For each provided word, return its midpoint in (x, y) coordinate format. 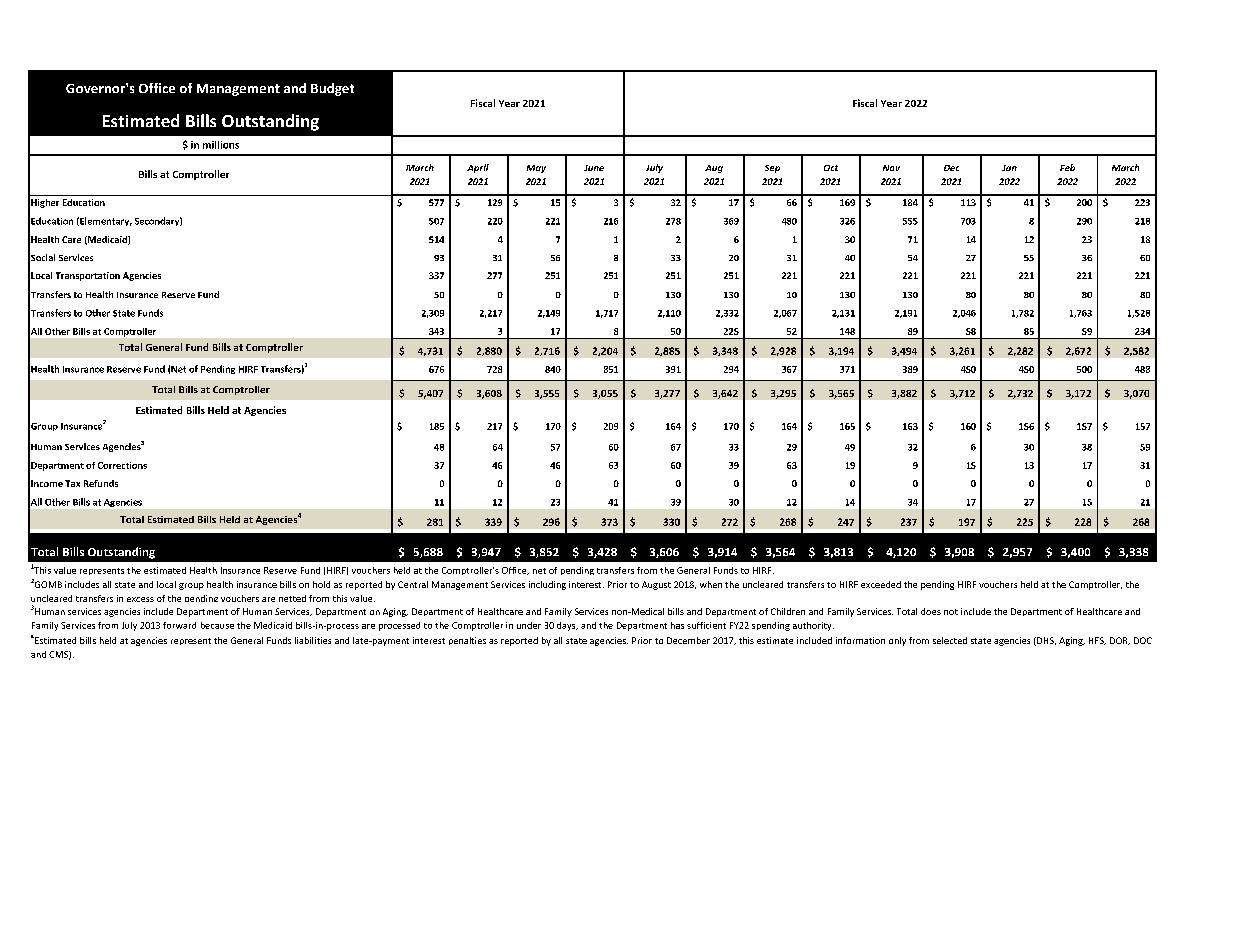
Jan (1009, 168)
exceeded (881, 584)
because (217, 625)
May (536, 169)
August (656, 585)
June (594, 168)
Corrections (122, 465)
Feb (1067, 167)
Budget (332, 89)
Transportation (88, 276)
